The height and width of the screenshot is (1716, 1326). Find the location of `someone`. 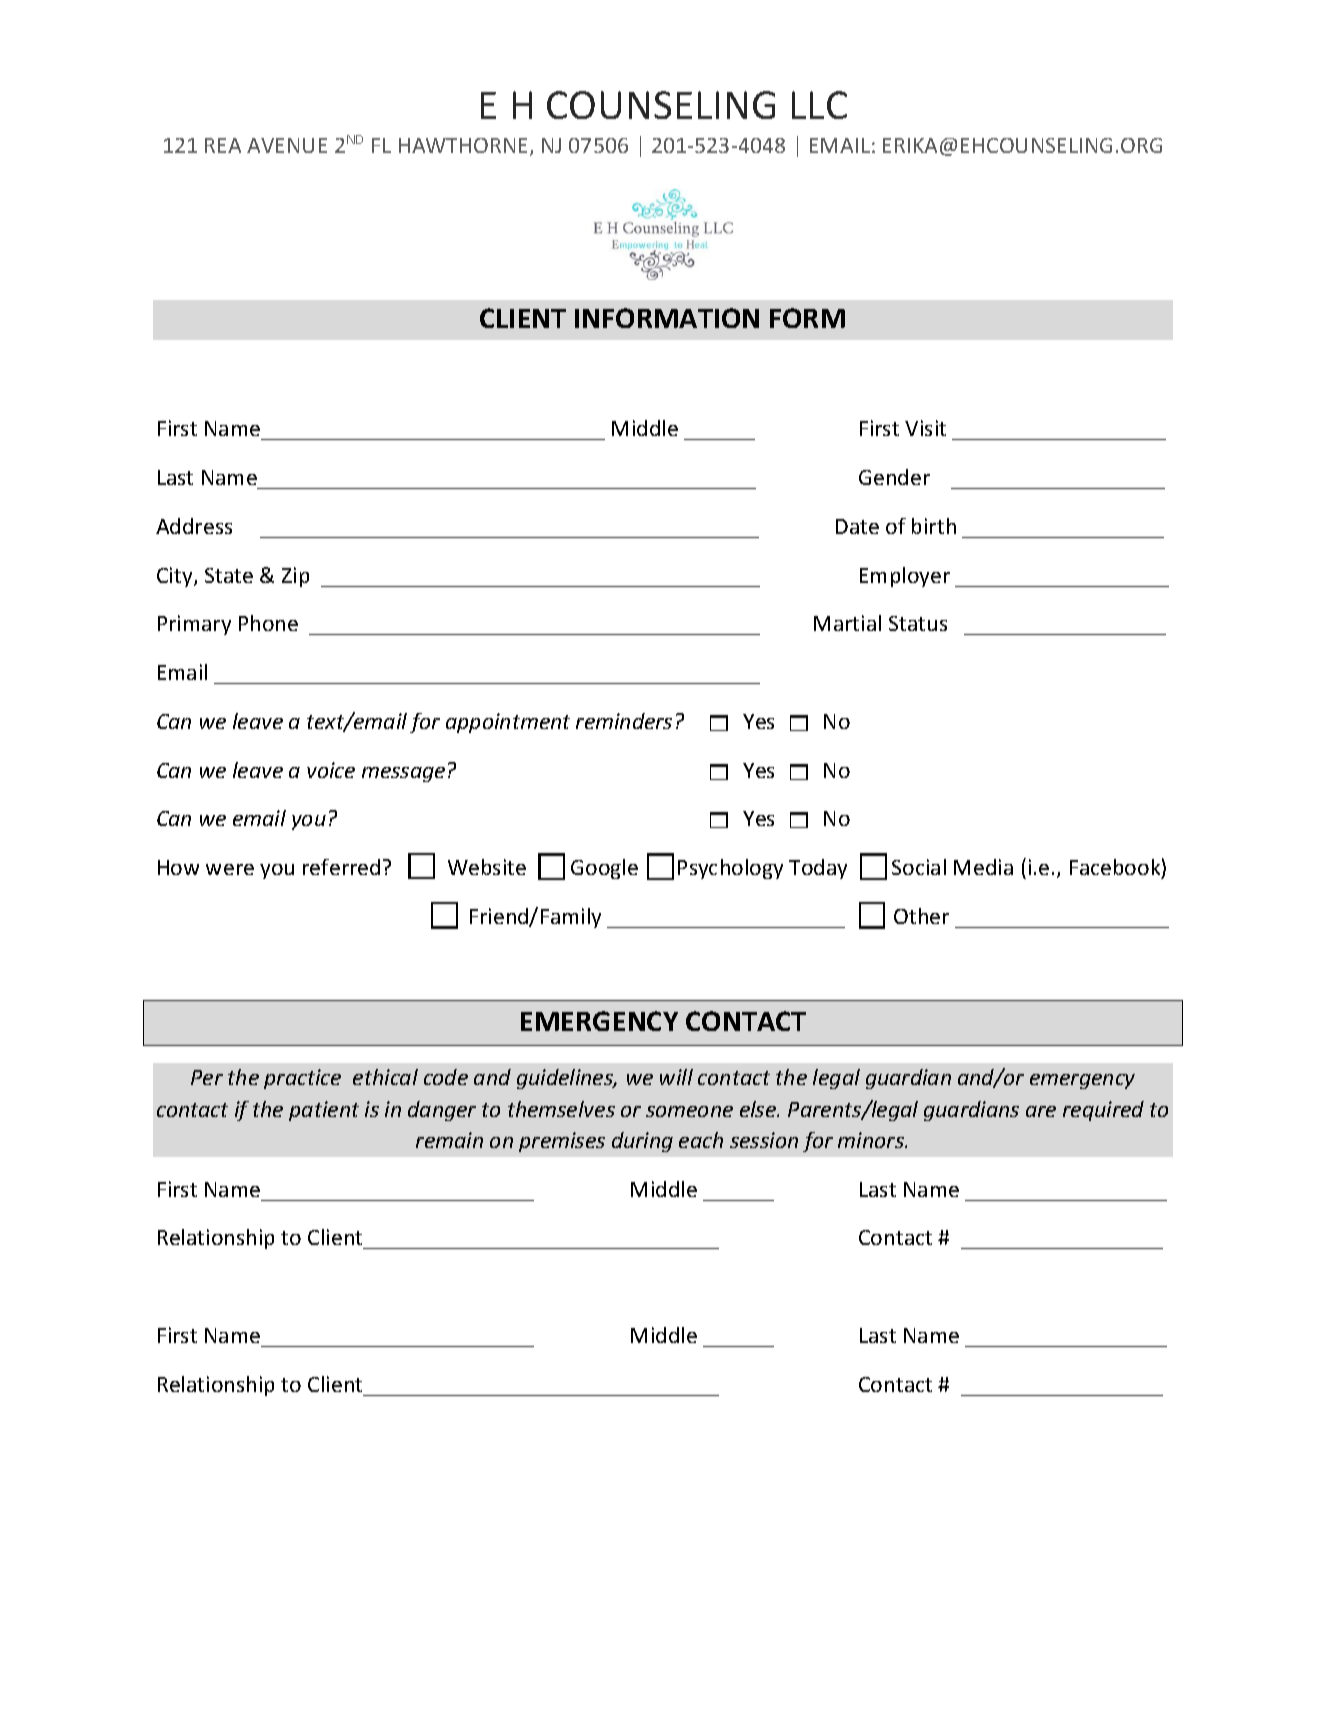

someone is located at coordinates (689, 1111).
